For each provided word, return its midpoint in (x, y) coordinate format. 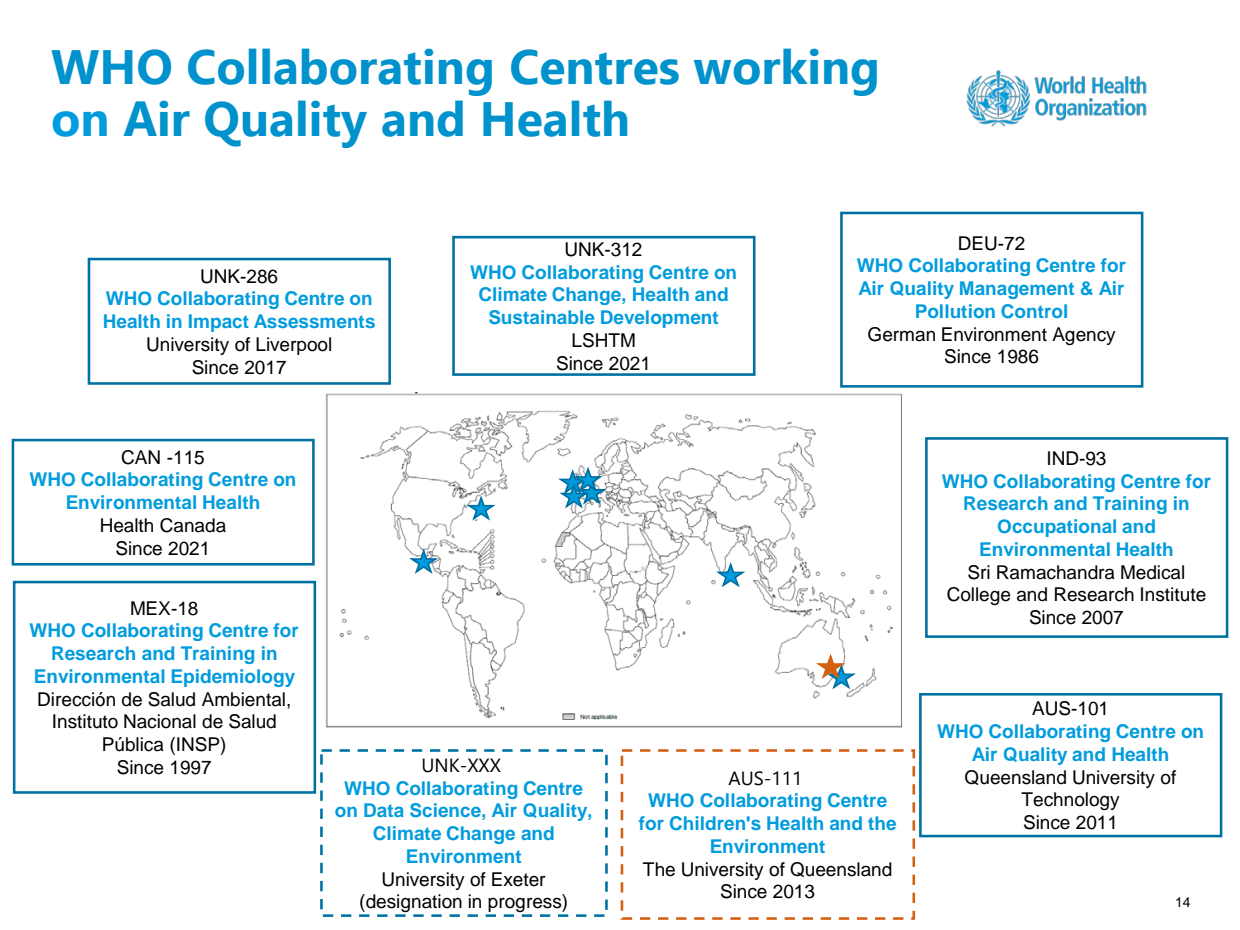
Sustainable (541, 317)
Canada (193, 525)
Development (659, 319)
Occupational (1057, 528)
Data (384, 810)
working (785, 72)
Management (1017, 290)
